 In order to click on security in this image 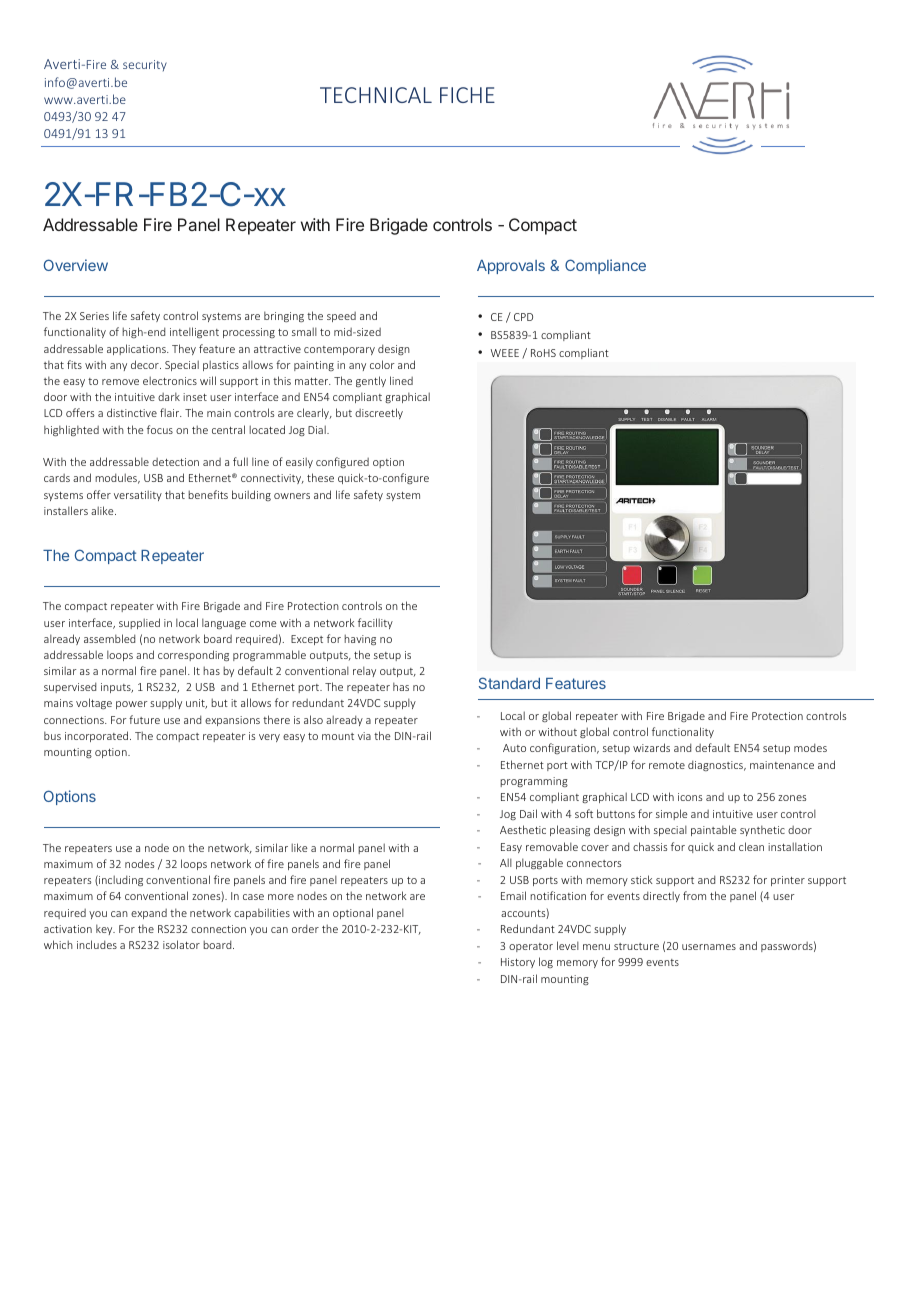, I will do `click(145, 65)`.
